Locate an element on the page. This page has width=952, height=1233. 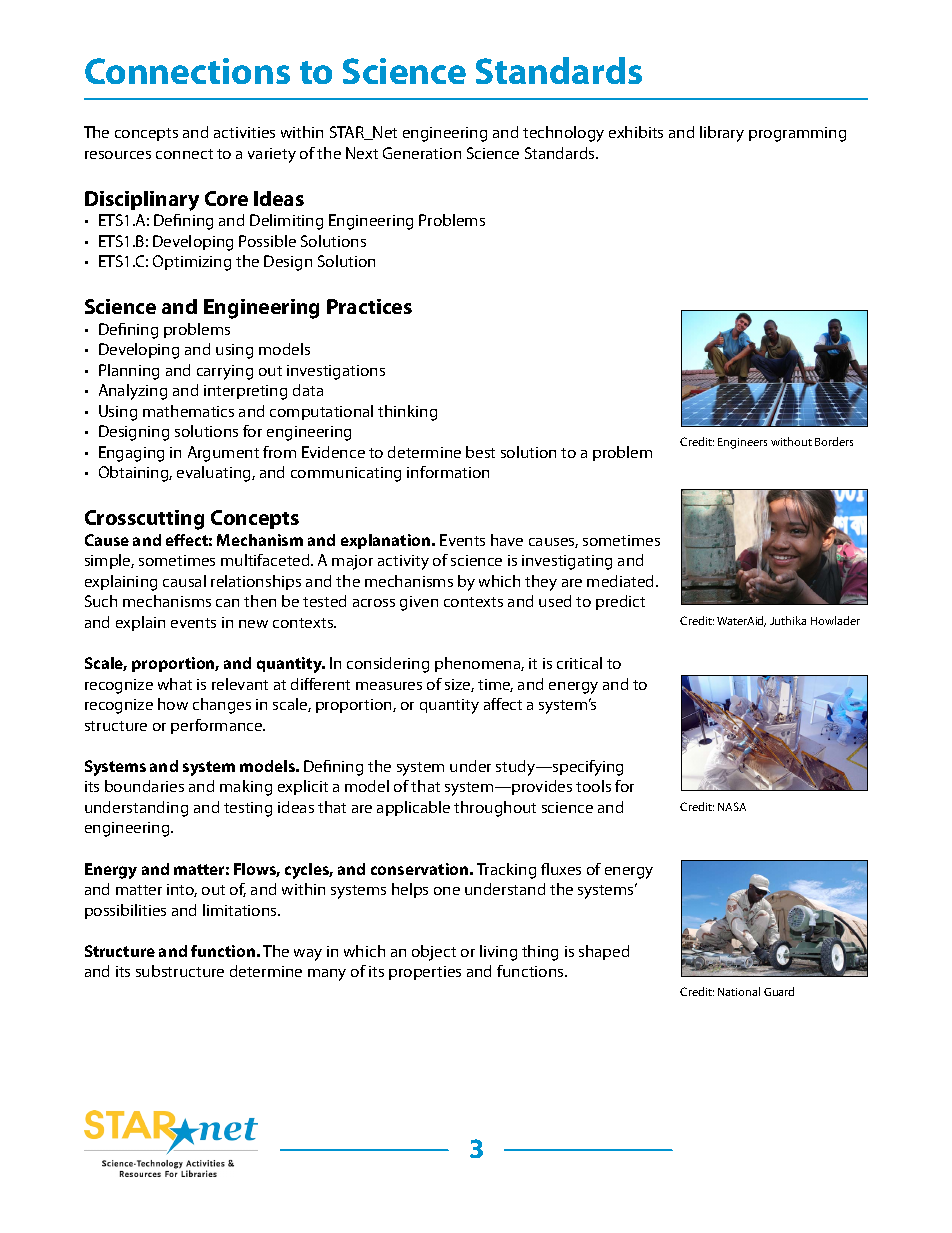
activities is located at coordinates (244, 132).
